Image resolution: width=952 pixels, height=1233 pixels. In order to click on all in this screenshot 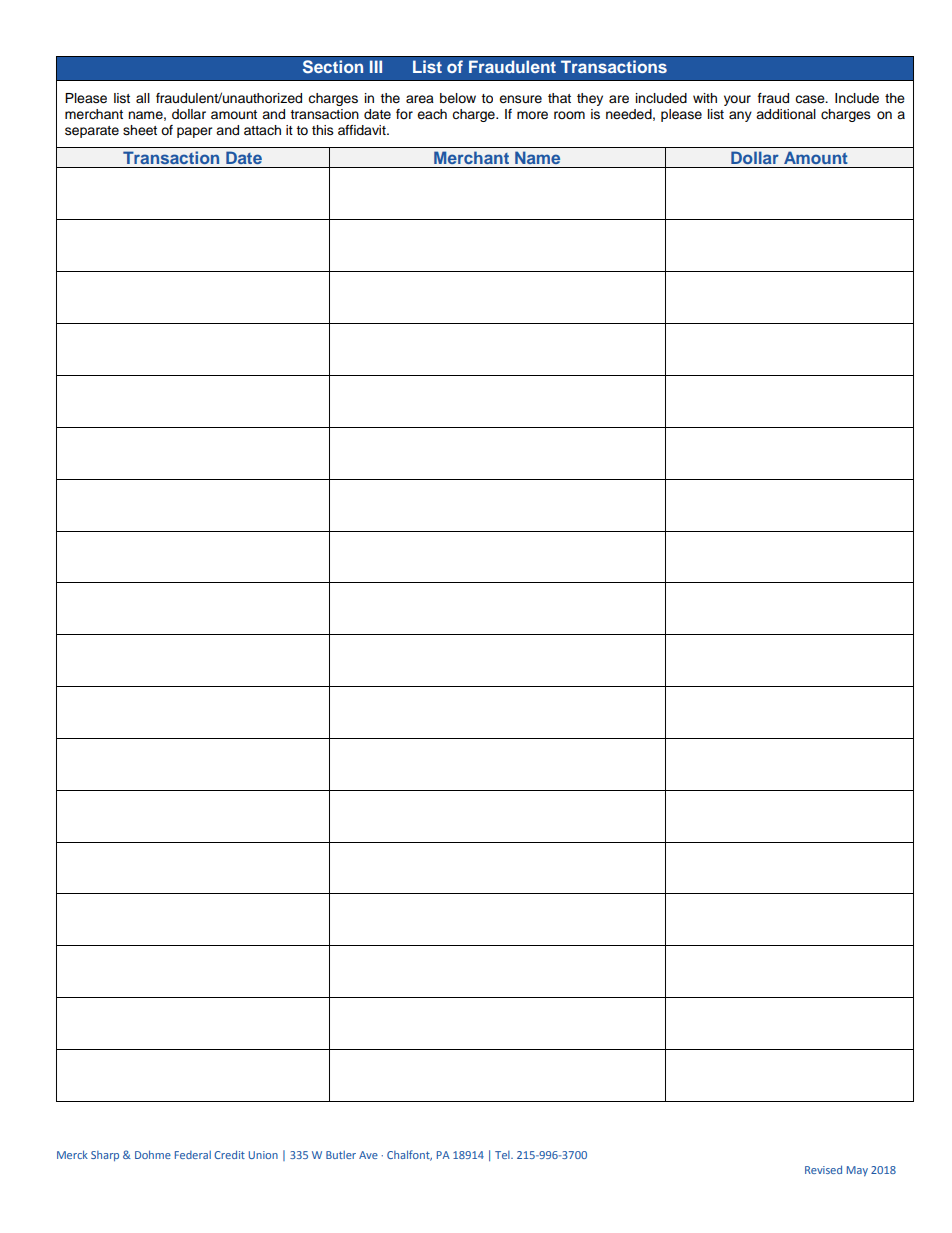, I will do `click(143, 98)`.
